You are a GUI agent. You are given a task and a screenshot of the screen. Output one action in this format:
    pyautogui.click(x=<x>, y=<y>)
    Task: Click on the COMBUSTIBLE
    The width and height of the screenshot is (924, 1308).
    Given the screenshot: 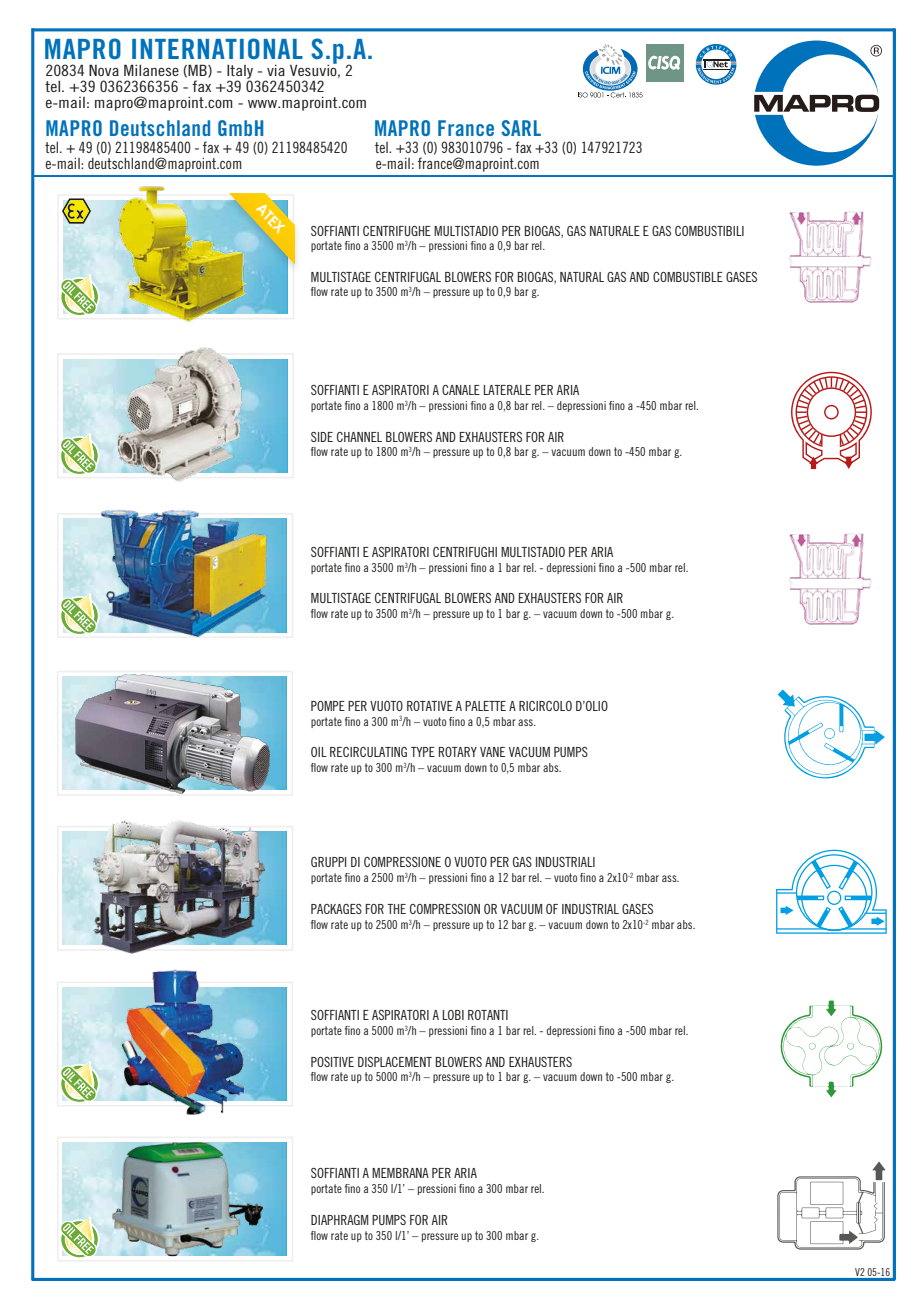 What is the action you would take?
    pyautogui.click(x=688, y=277)
